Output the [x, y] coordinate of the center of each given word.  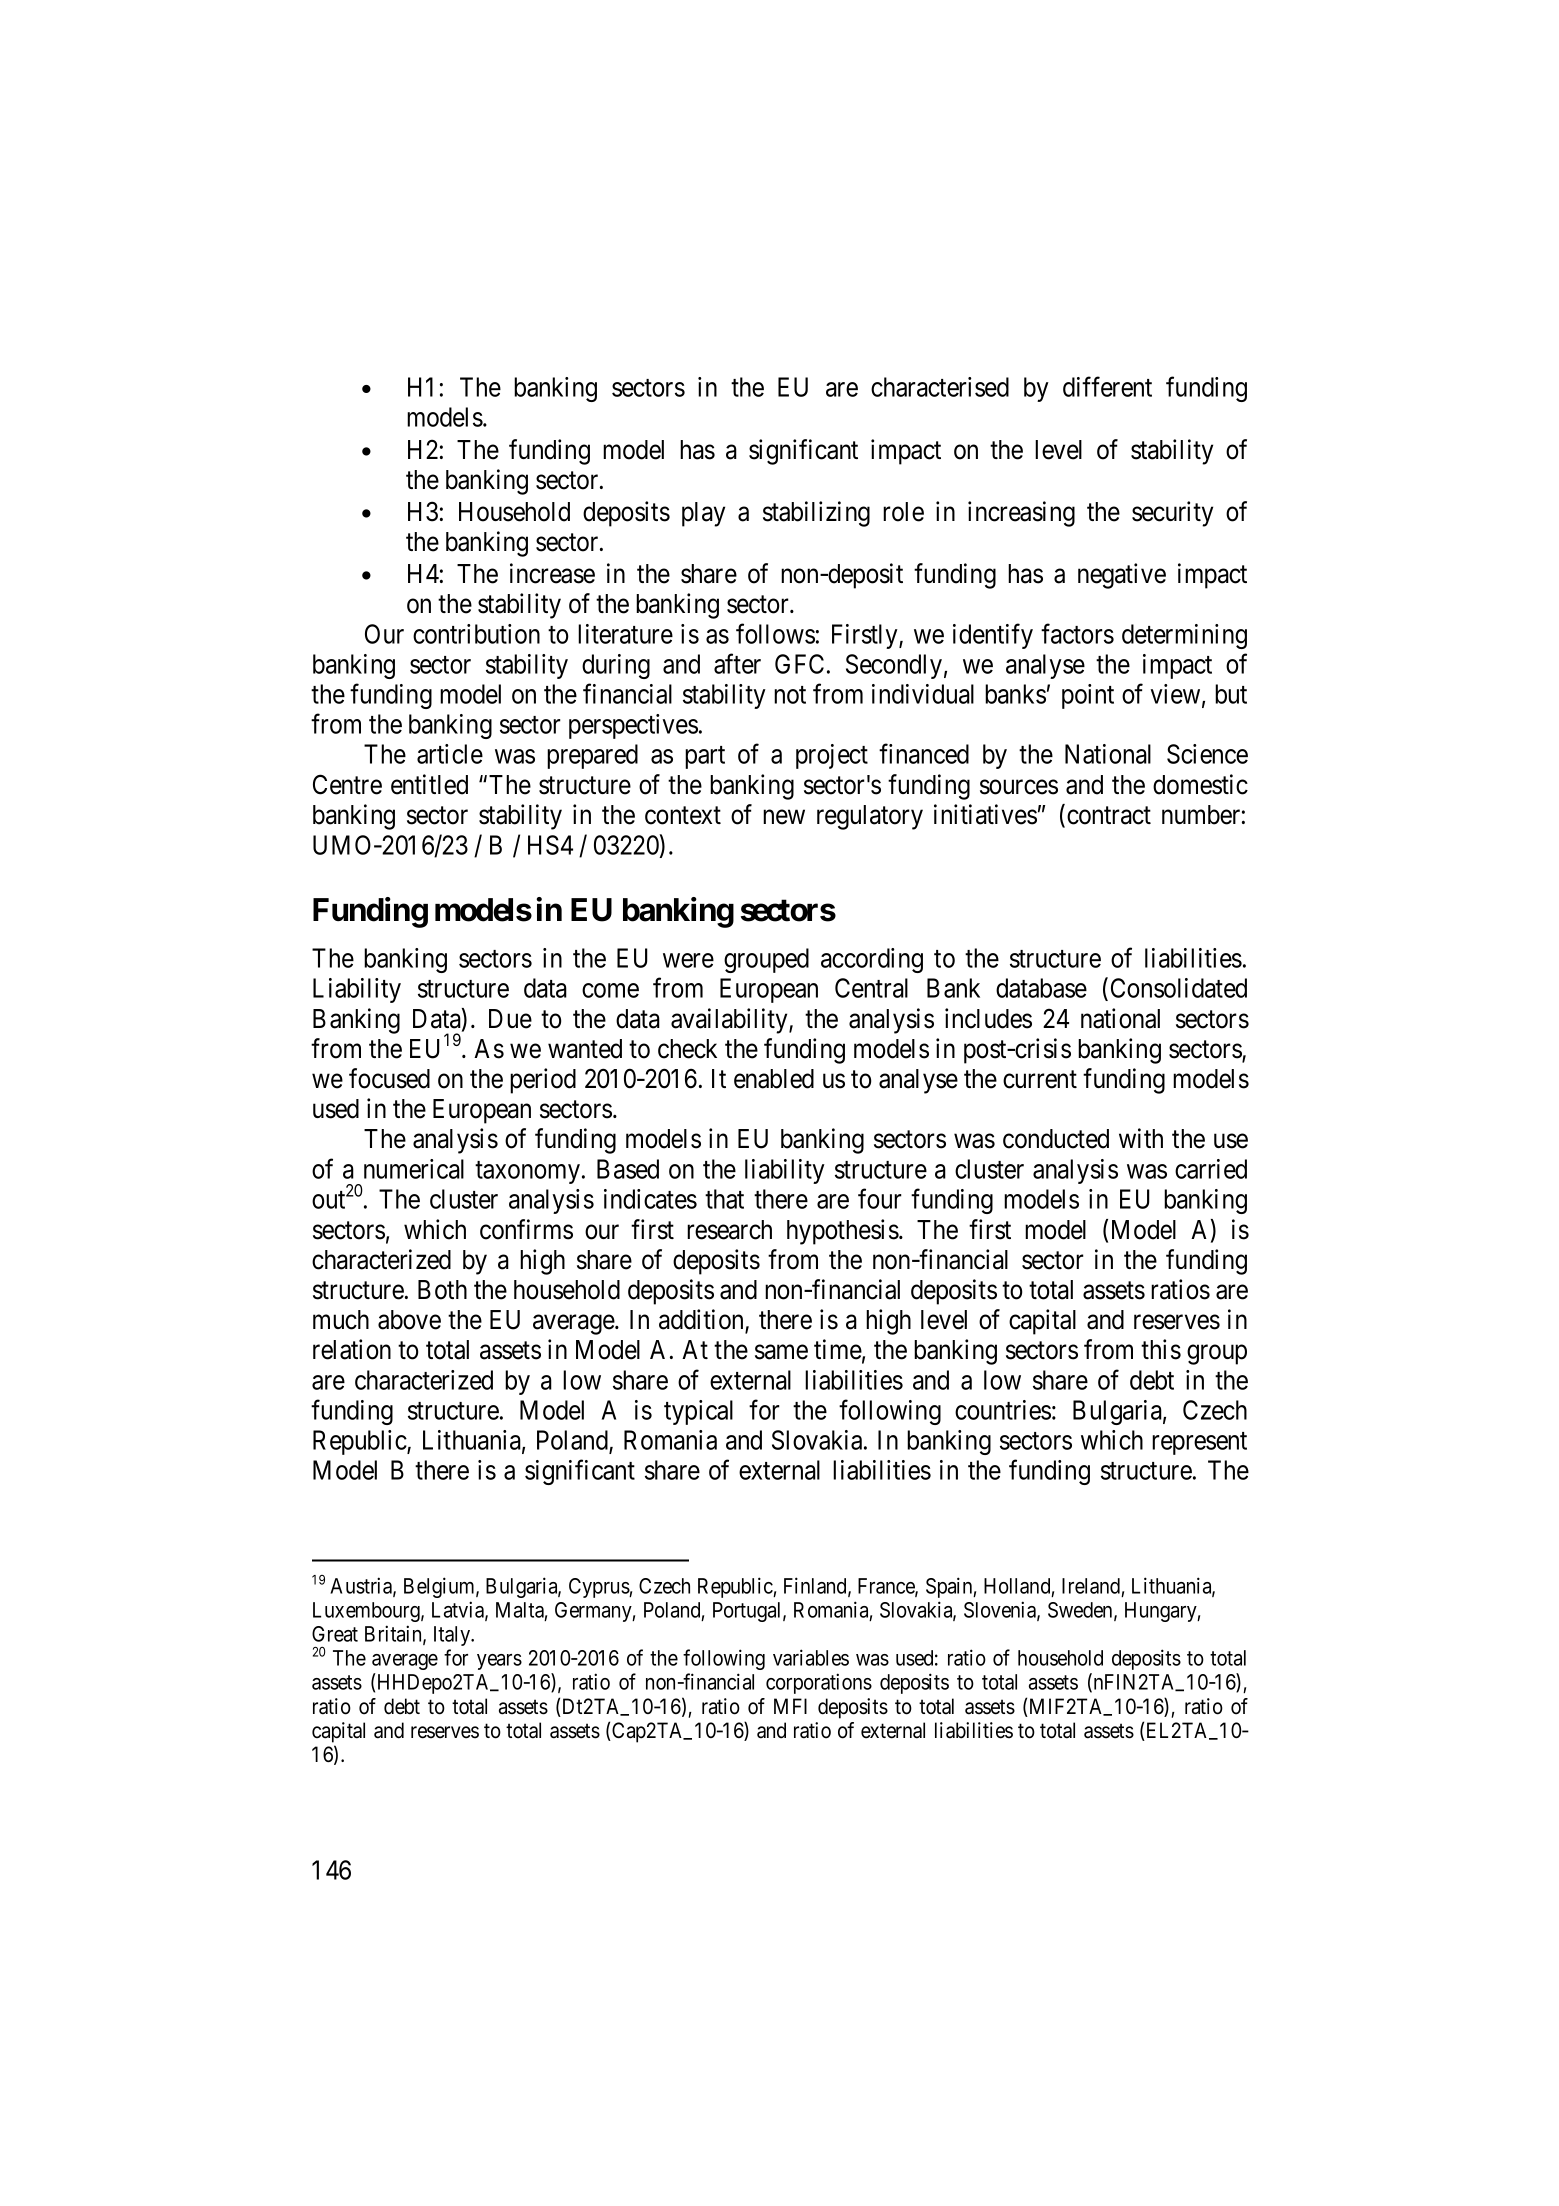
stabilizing [816, 514]
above [409, 1320]
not [790, 695]
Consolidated [1179, 988]
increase [552, 573]
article [450, 754]
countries [1003, 1410]
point [1088, 696]
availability [730, 1021]
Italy [453, 1636]
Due [510, 1019]
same [781, 1352]
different [1107, 386]
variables [811, 1657]
